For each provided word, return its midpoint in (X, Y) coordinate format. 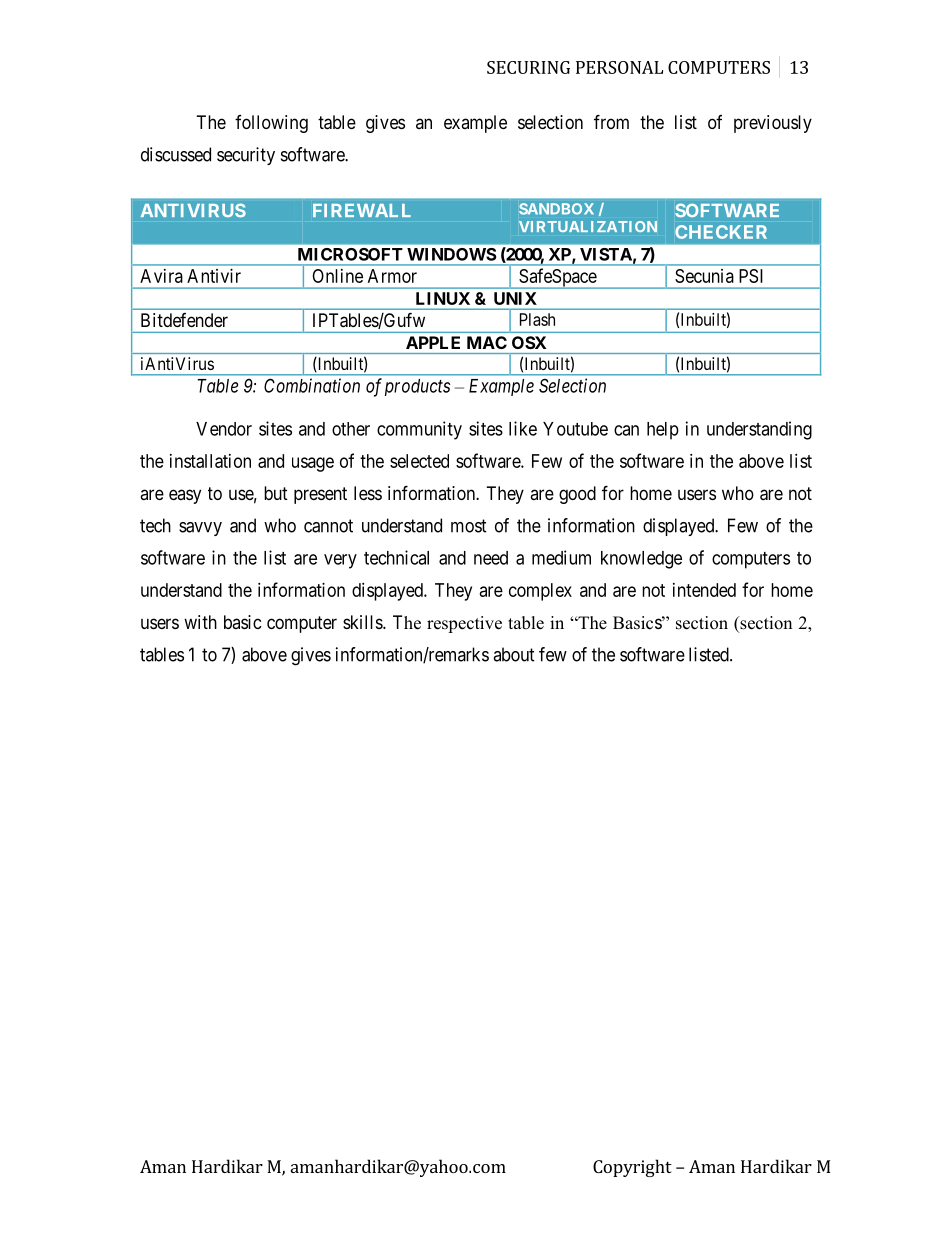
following (271, 124)
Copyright (632, 1168)
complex (540, 592)
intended (704, 590)
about (514, 654)
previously (773, 124)
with (200, 622)
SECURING (528, 67)
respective (464, 624)
